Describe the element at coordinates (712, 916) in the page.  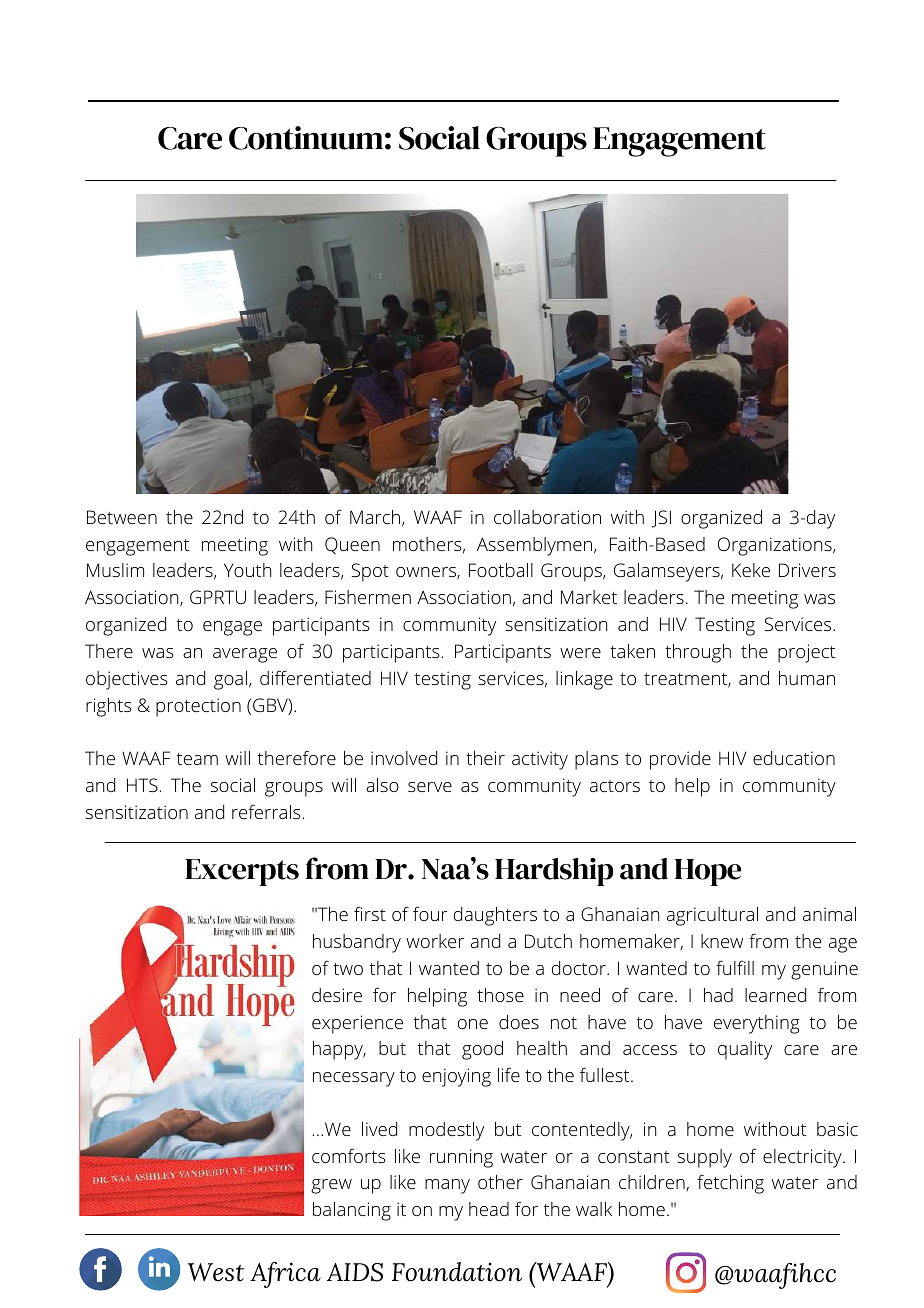
I see `agricultural` at that location.
